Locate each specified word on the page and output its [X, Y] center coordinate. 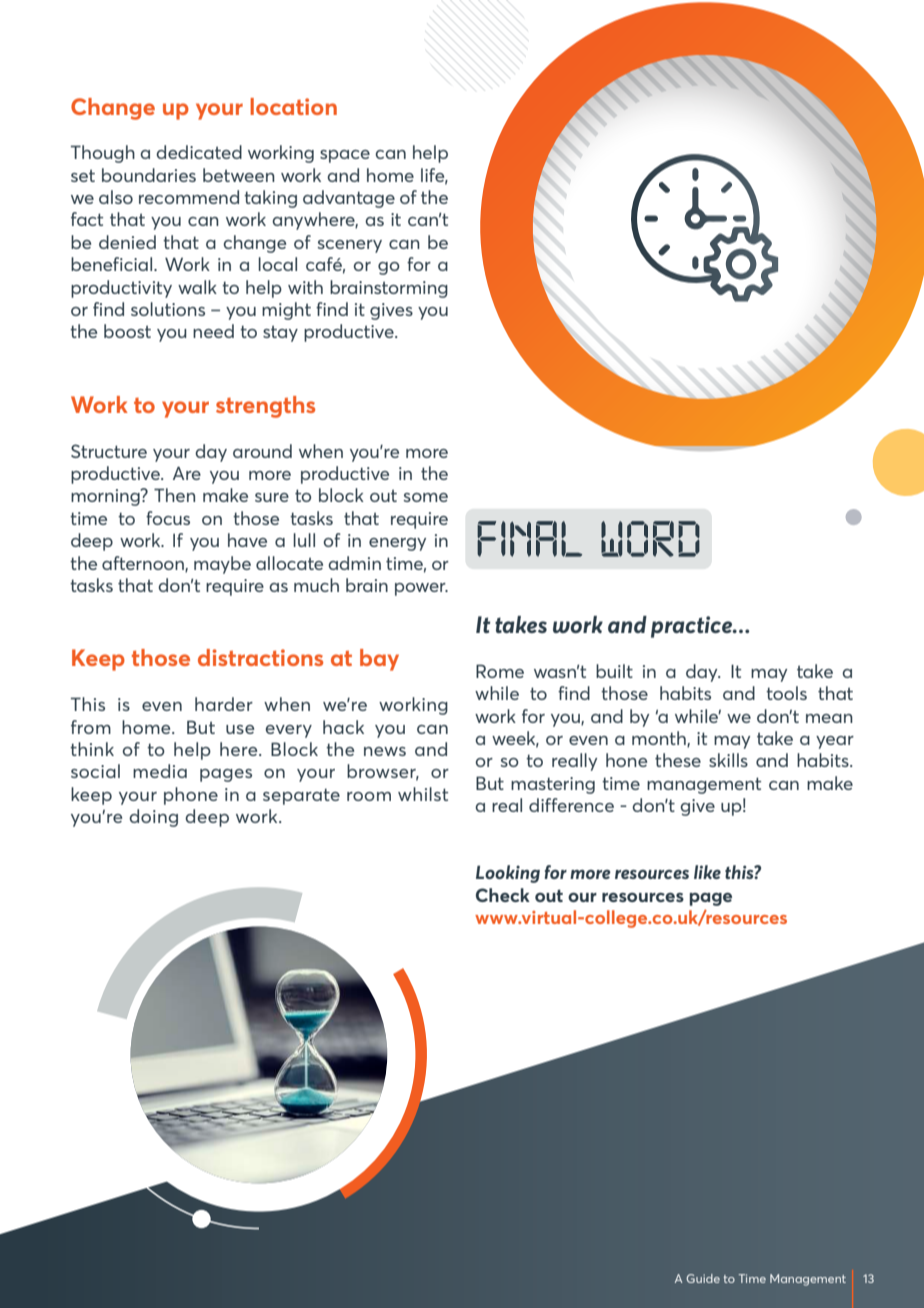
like [707, 872]
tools [786, 693]
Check [503, 895]
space [345, 156]
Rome [500, 671]
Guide [703, 1278]
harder [224, 704]
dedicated [199, 152]
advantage [349, 199]
